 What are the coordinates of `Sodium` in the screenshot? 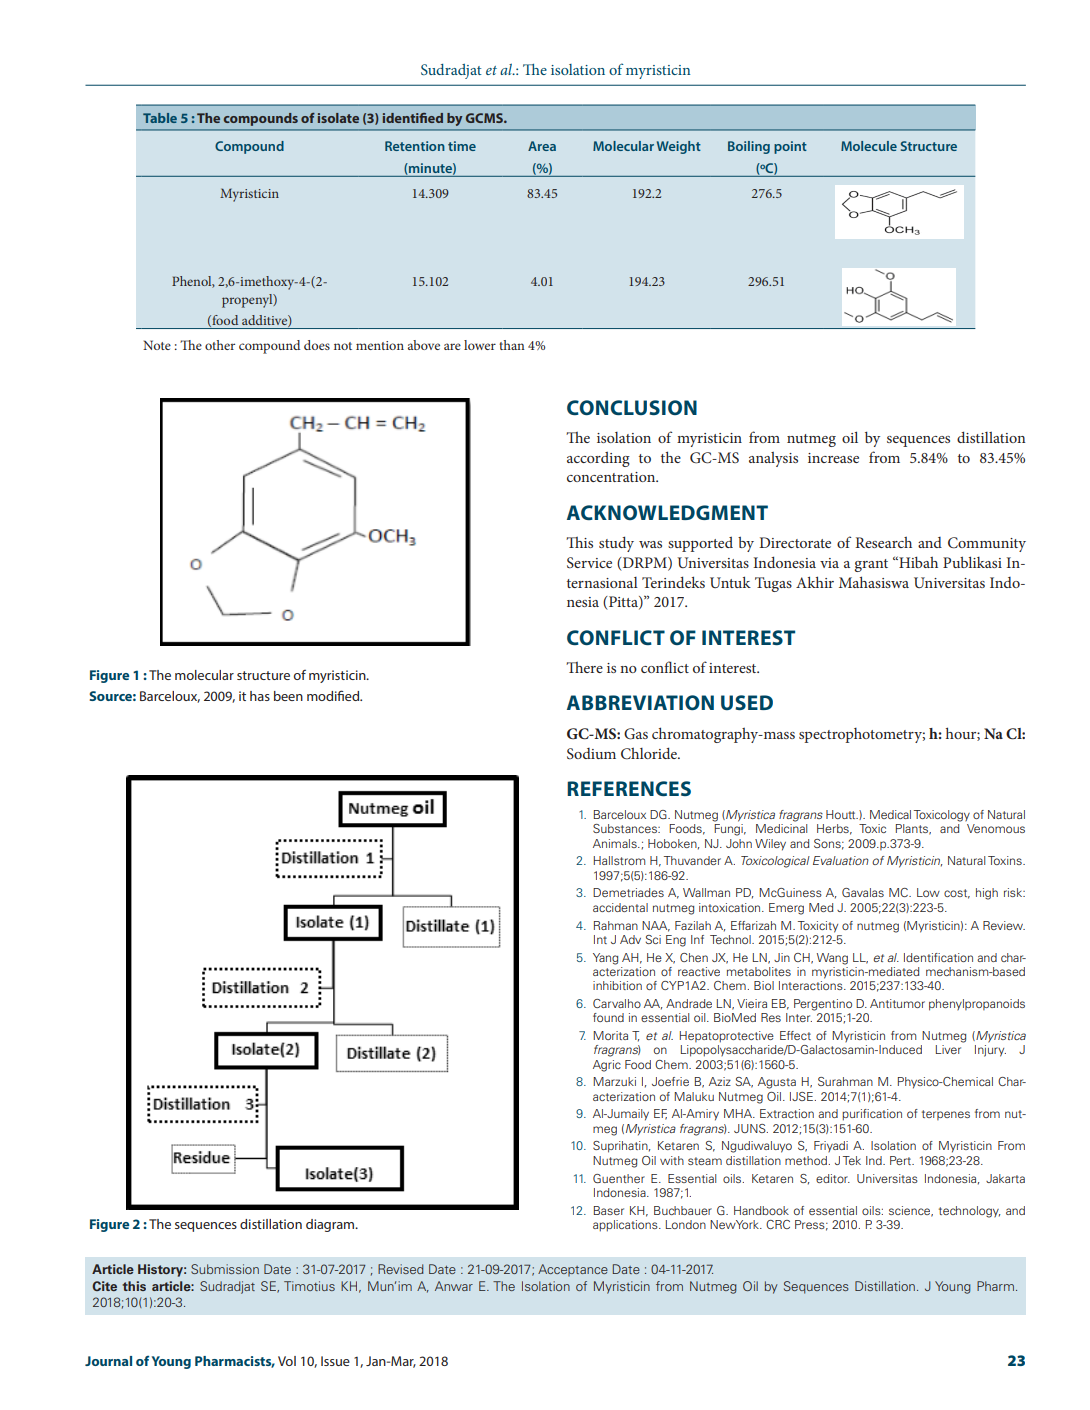 It's located at (591, 754).
